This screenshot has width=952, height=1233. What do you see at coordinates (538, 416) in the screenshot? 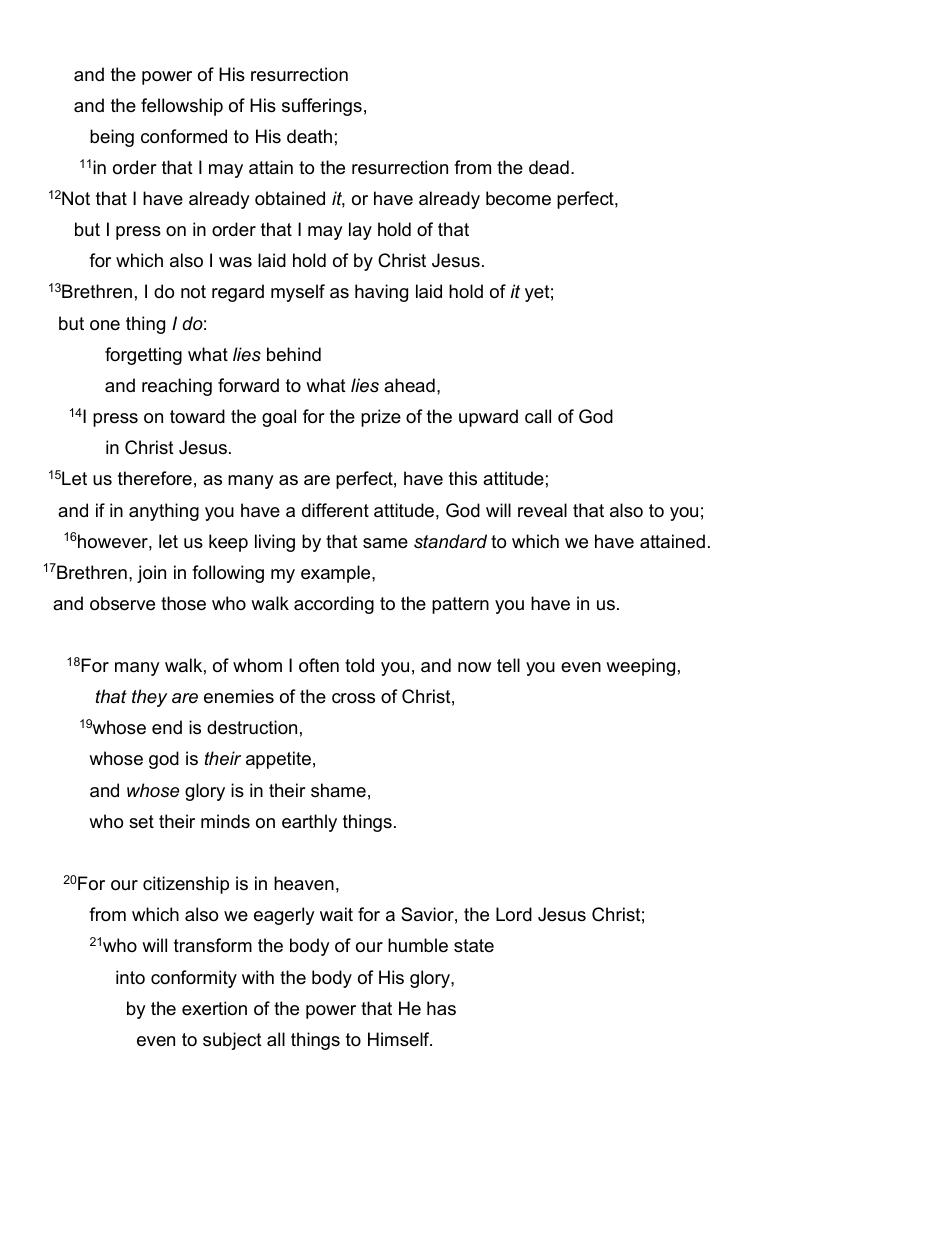
I see `call` at bounding box center [538, 416].
